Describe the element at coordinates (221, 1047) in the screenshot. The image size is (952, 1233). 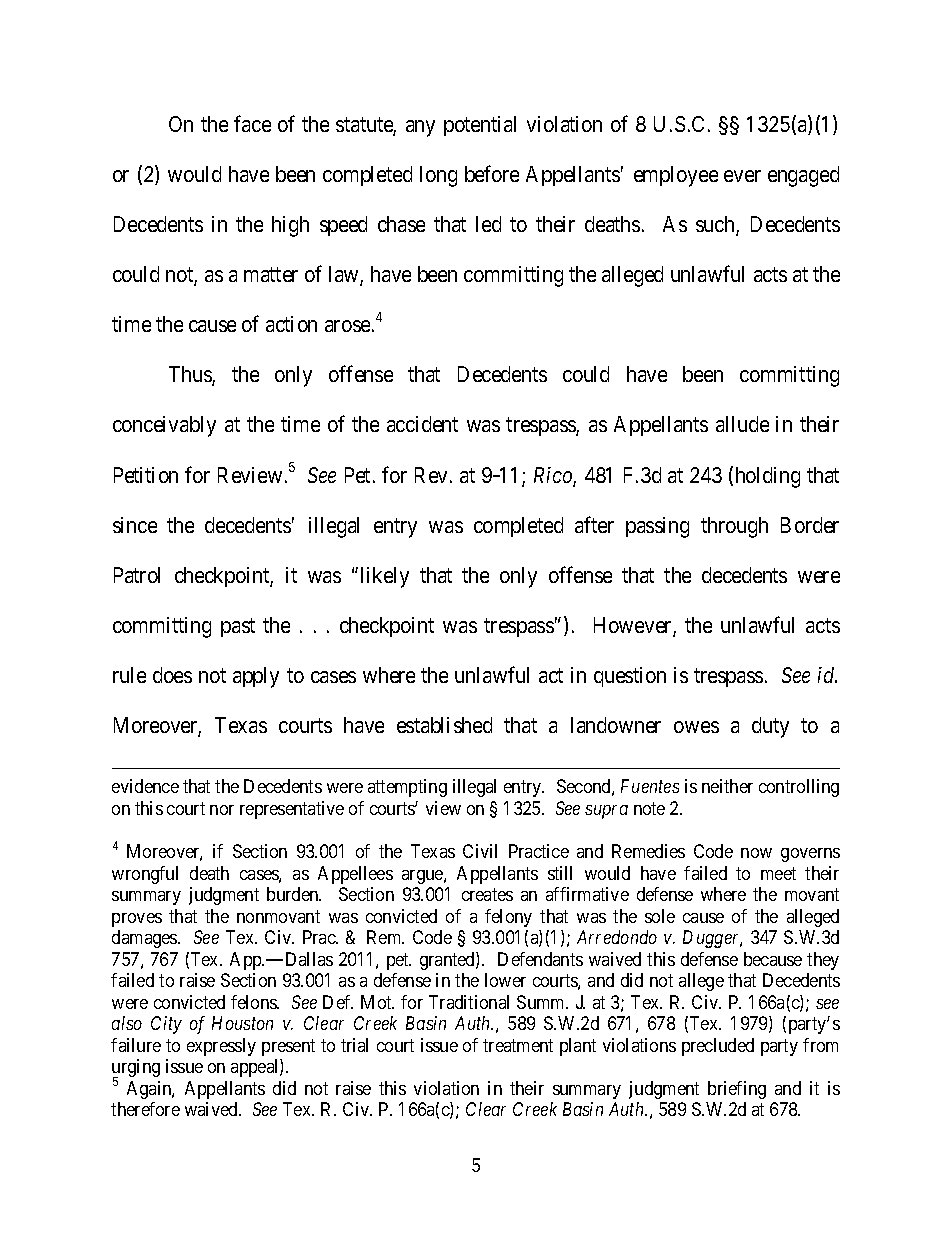
I see `expressly` at that location.
